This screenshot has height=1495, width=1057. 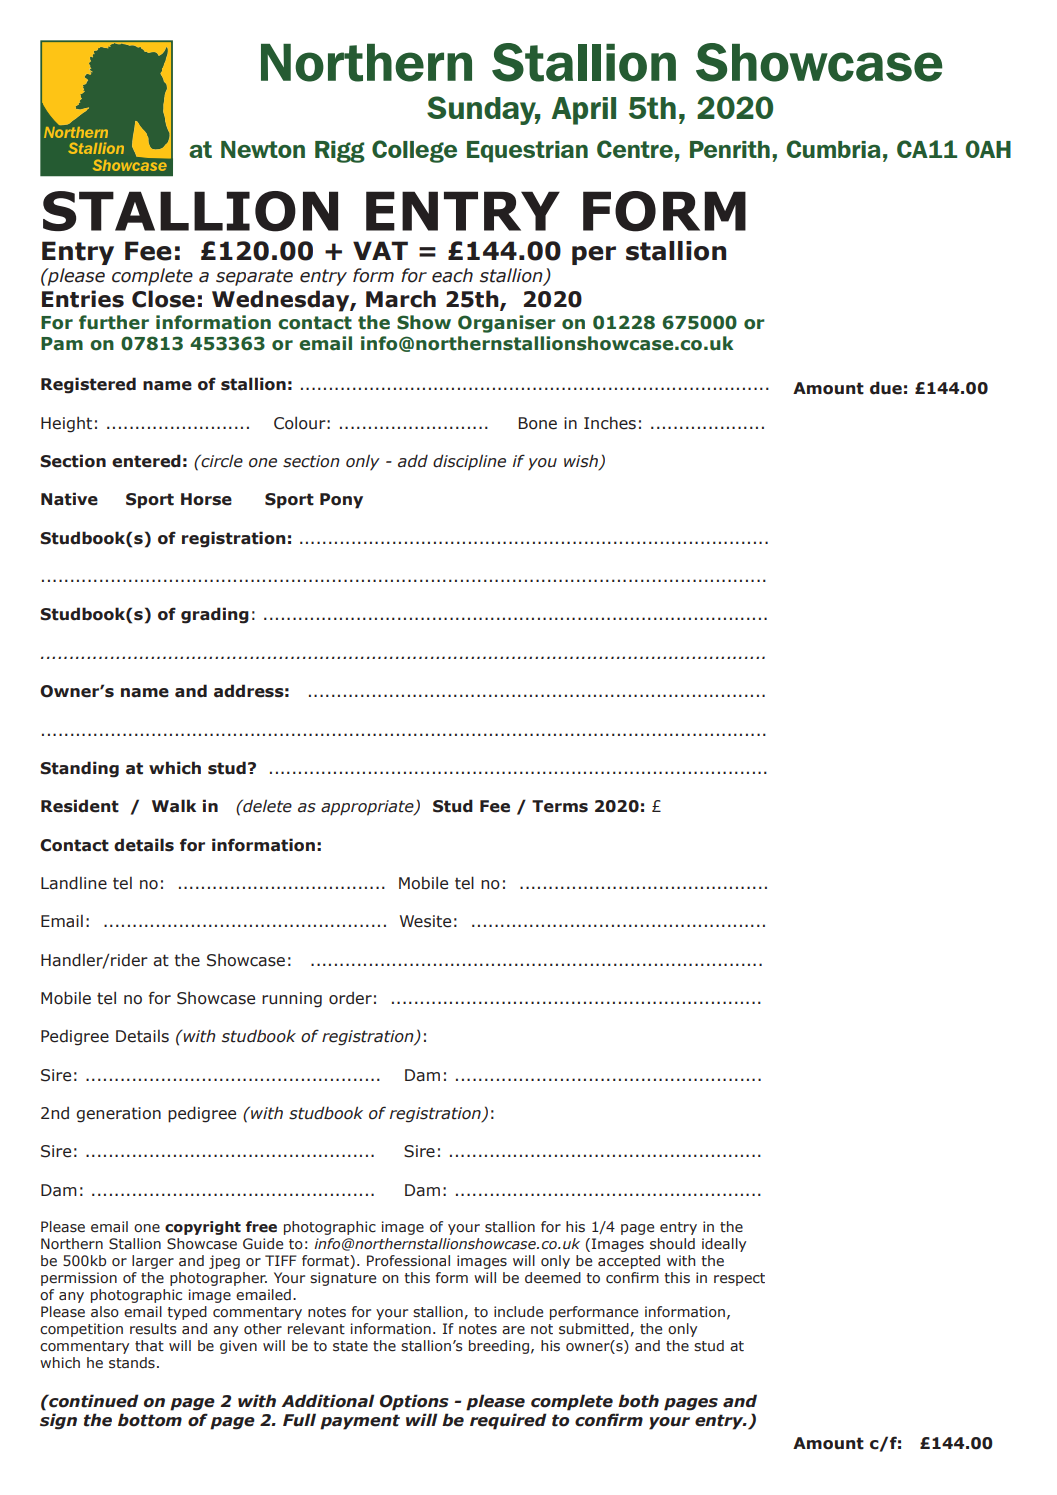 I want to click on Terms, so click(x=560, y=806).
